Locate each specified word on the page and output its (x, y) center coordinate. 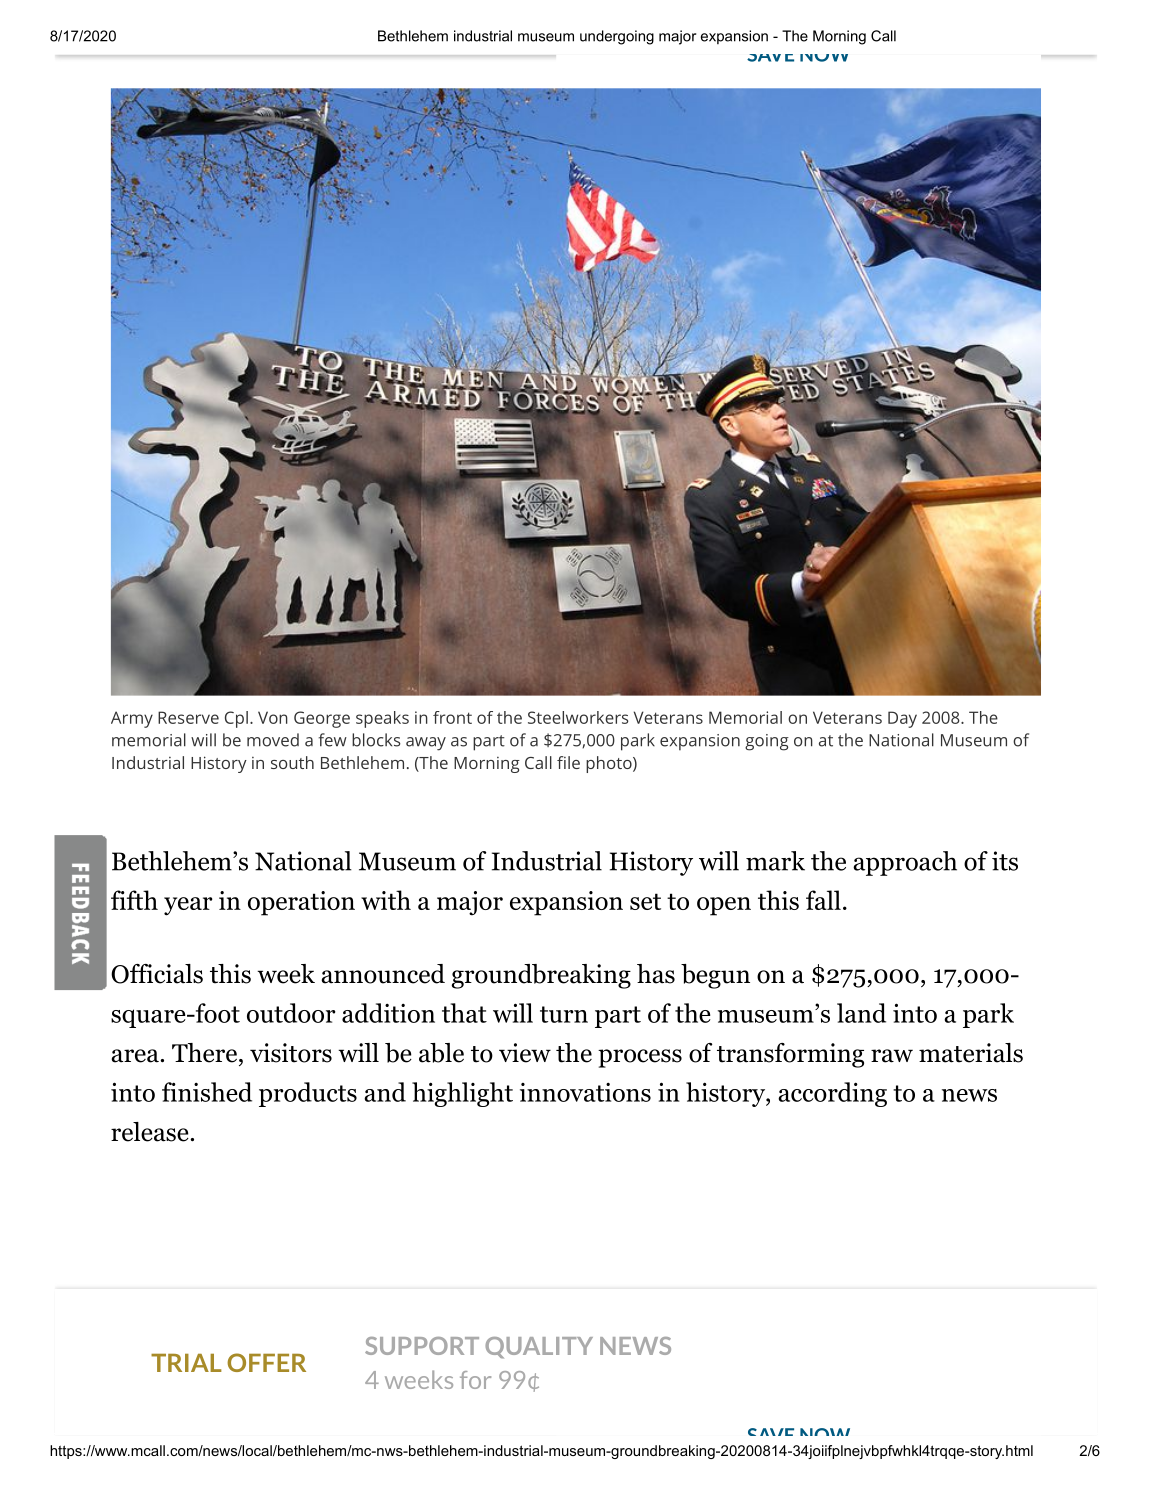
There (204, 1053)
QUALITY (539, 1348)
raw (892, 1056)
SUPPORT (422, 1346)
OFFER (266, 1362)
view (525, 1053)
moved (273, 740)
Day (902, 719)
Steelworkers (578, 717)
